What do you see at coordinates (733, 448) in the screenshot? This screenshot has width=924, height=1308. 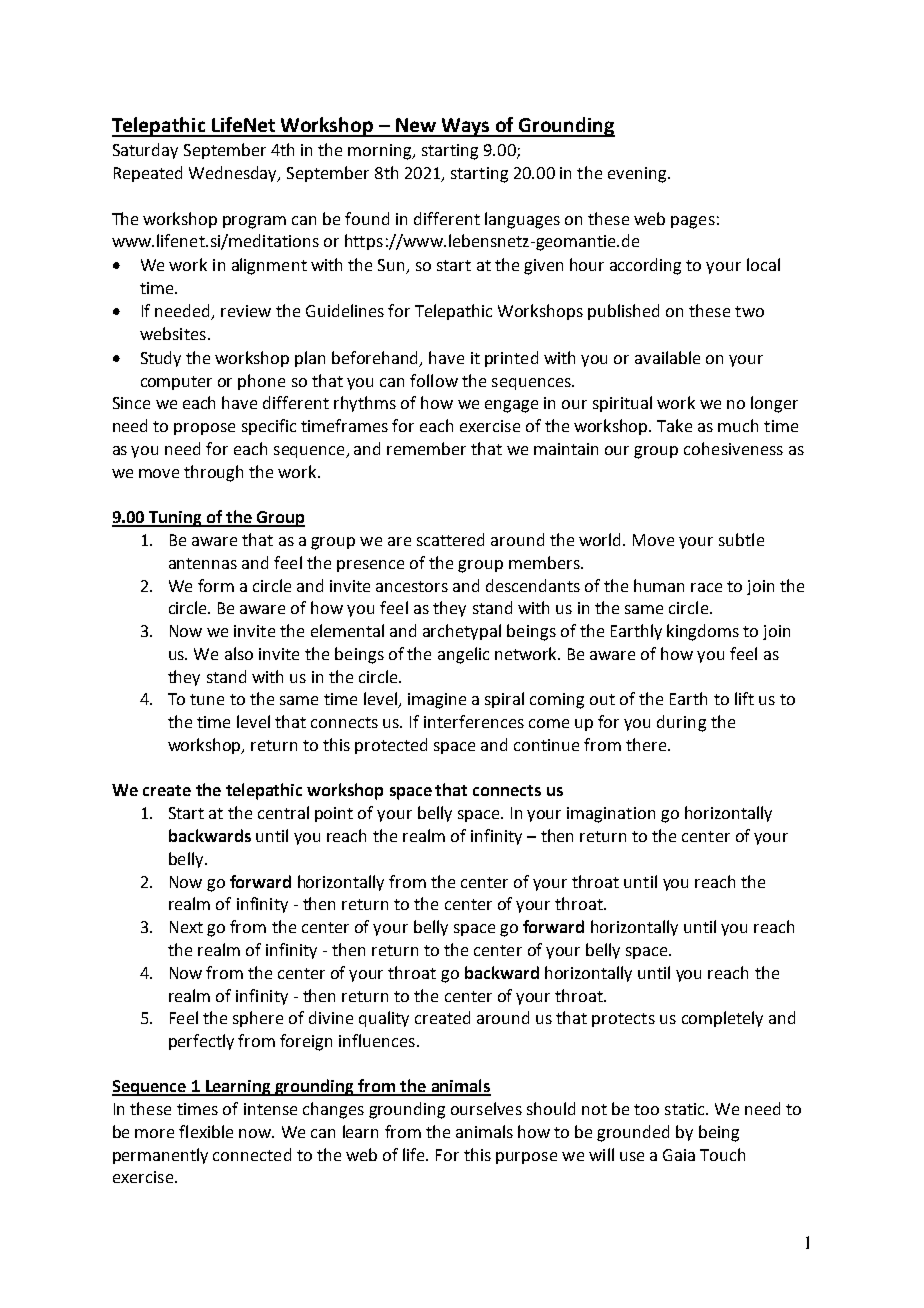 I see `cohesiveness` at bounding box center [733, 448].
